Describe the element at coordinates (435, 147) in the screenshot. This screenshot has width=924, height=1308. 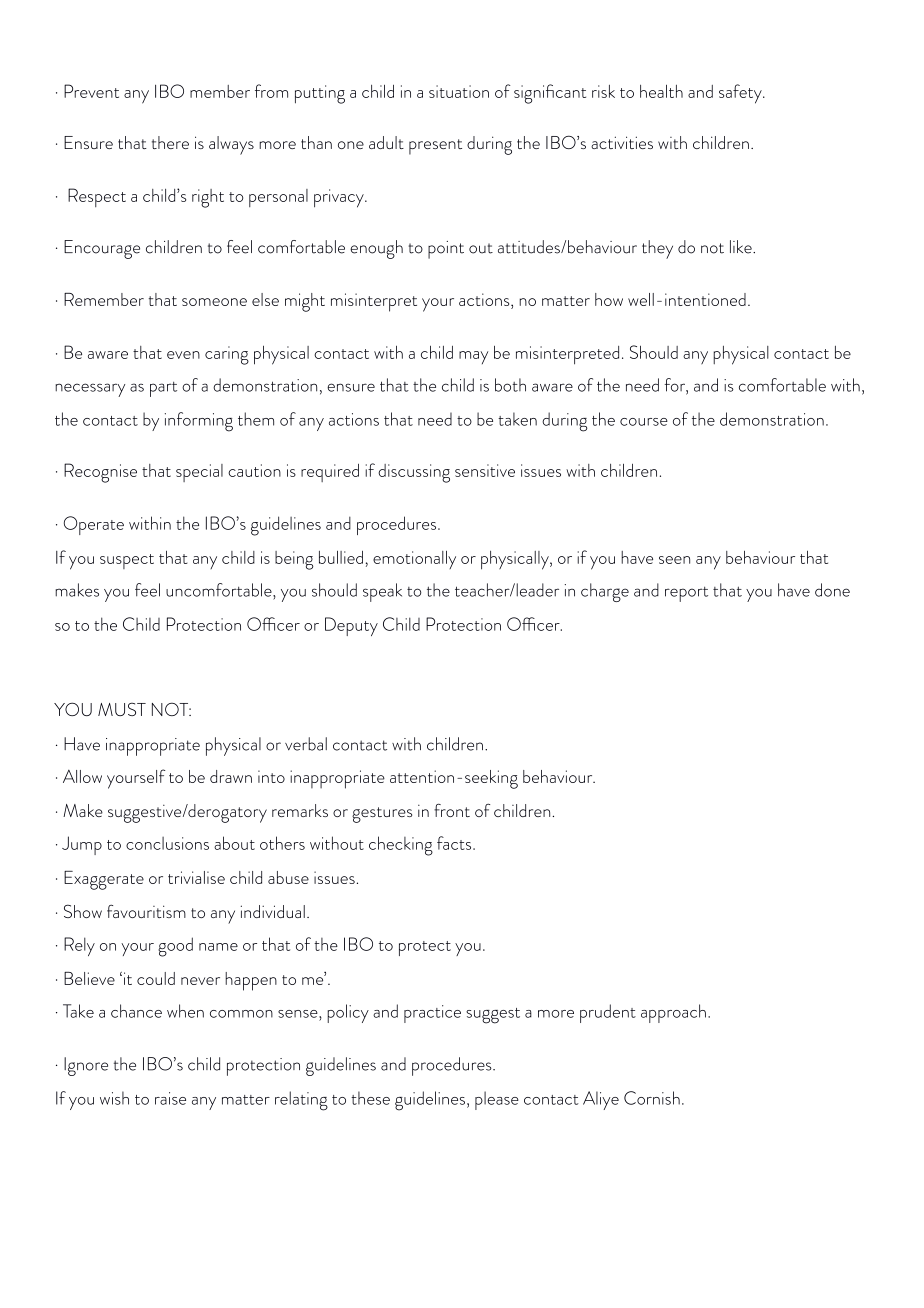
I see `present` at that location.
